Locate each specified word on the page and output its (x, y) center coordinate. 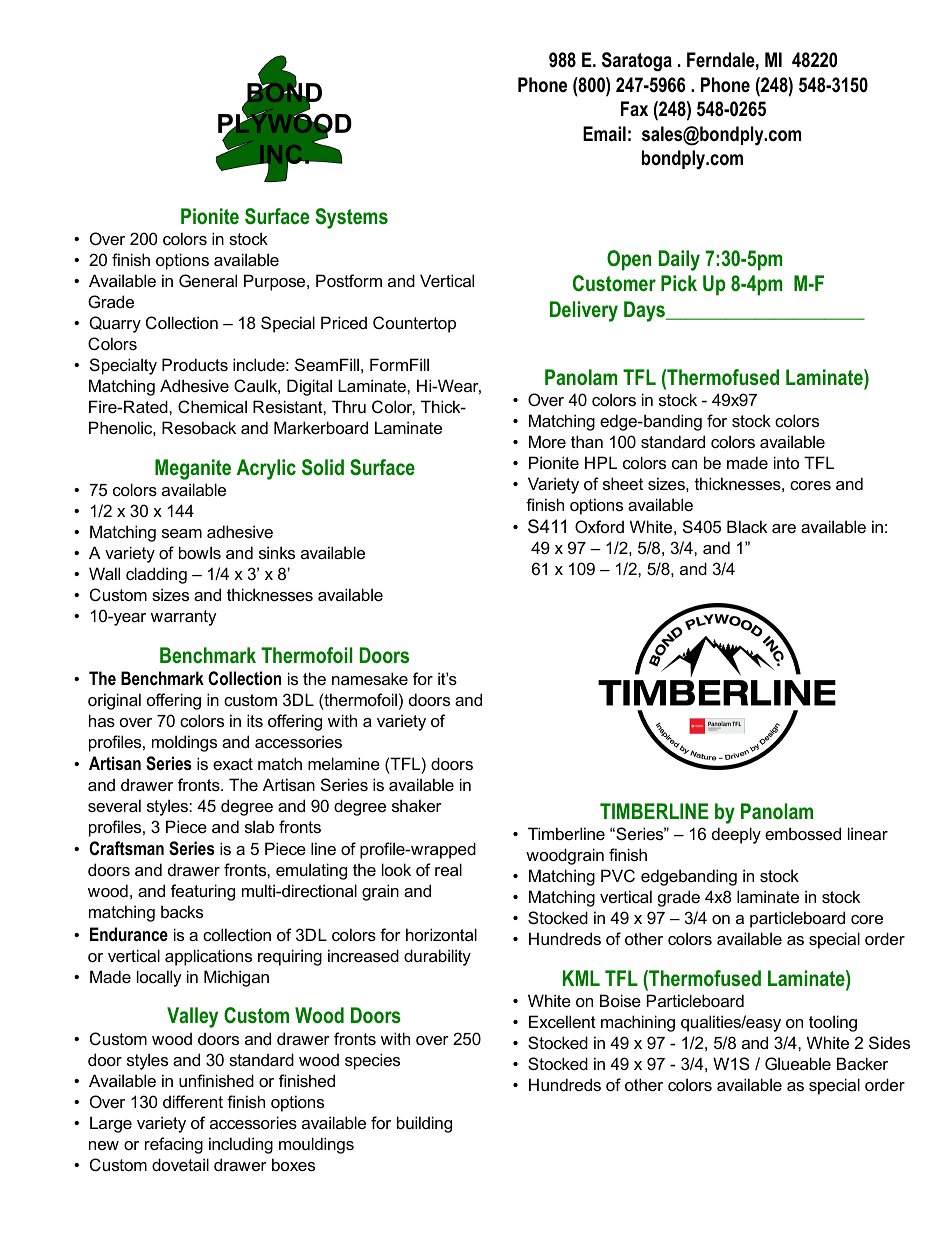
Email (604, 133)
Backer (862, 1063)
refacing (174, 1145)
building (424, 1124)
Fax (634, 109)
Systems (351, 218)
